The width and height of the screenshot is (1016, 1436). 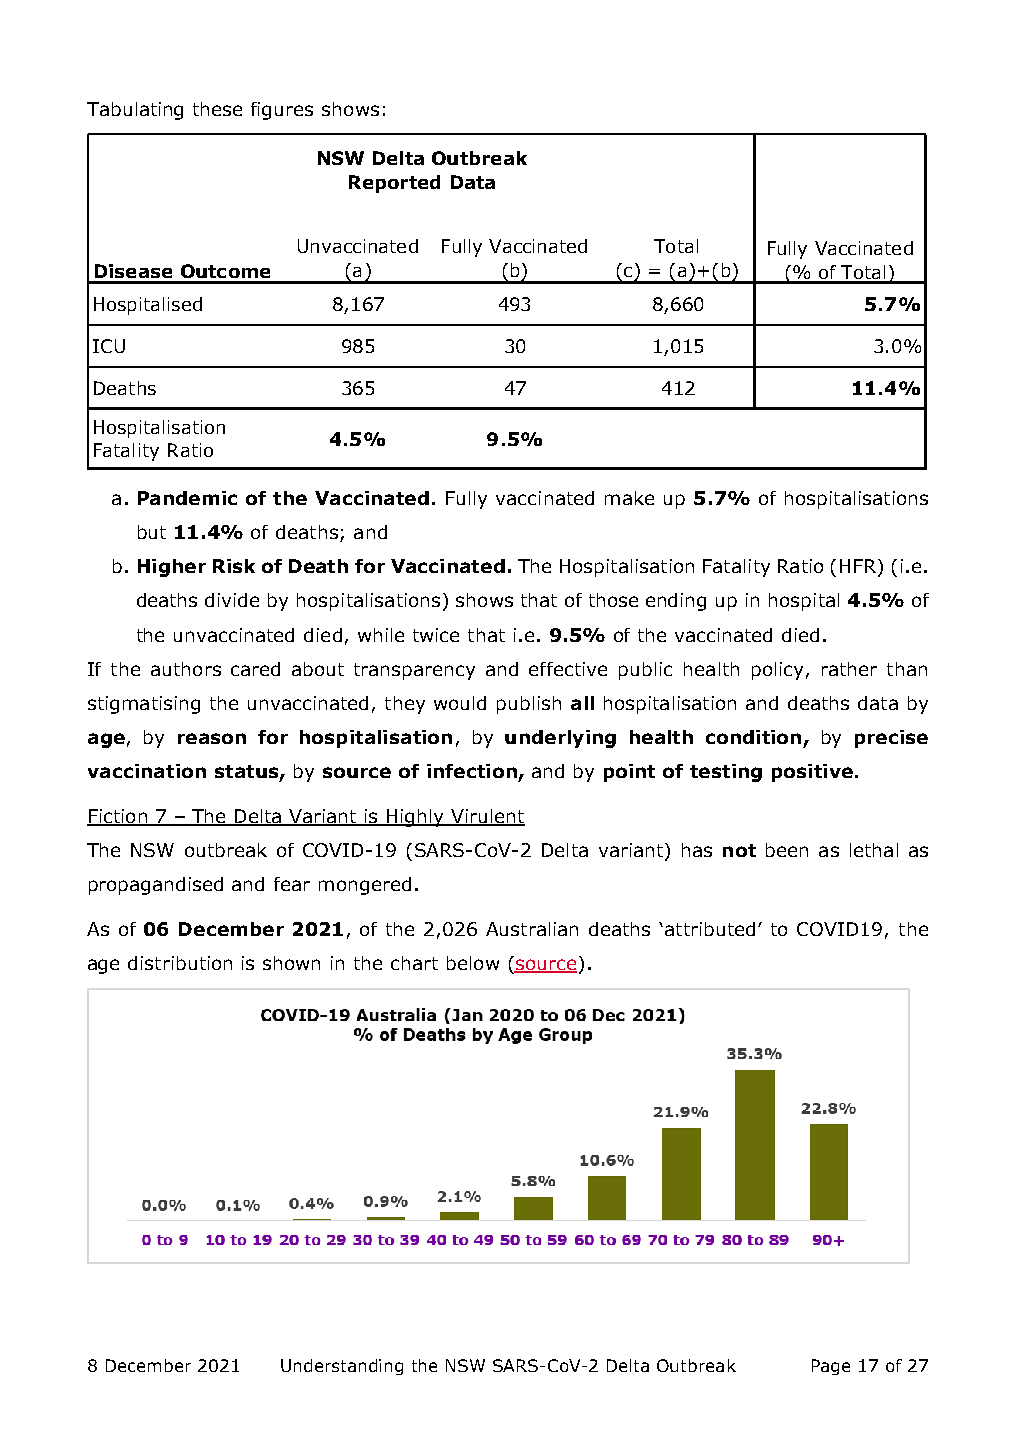 What do you see at coordinates (831, 1367) in the screenshot?
I see `Page` at bounding box center [831, 1367].
